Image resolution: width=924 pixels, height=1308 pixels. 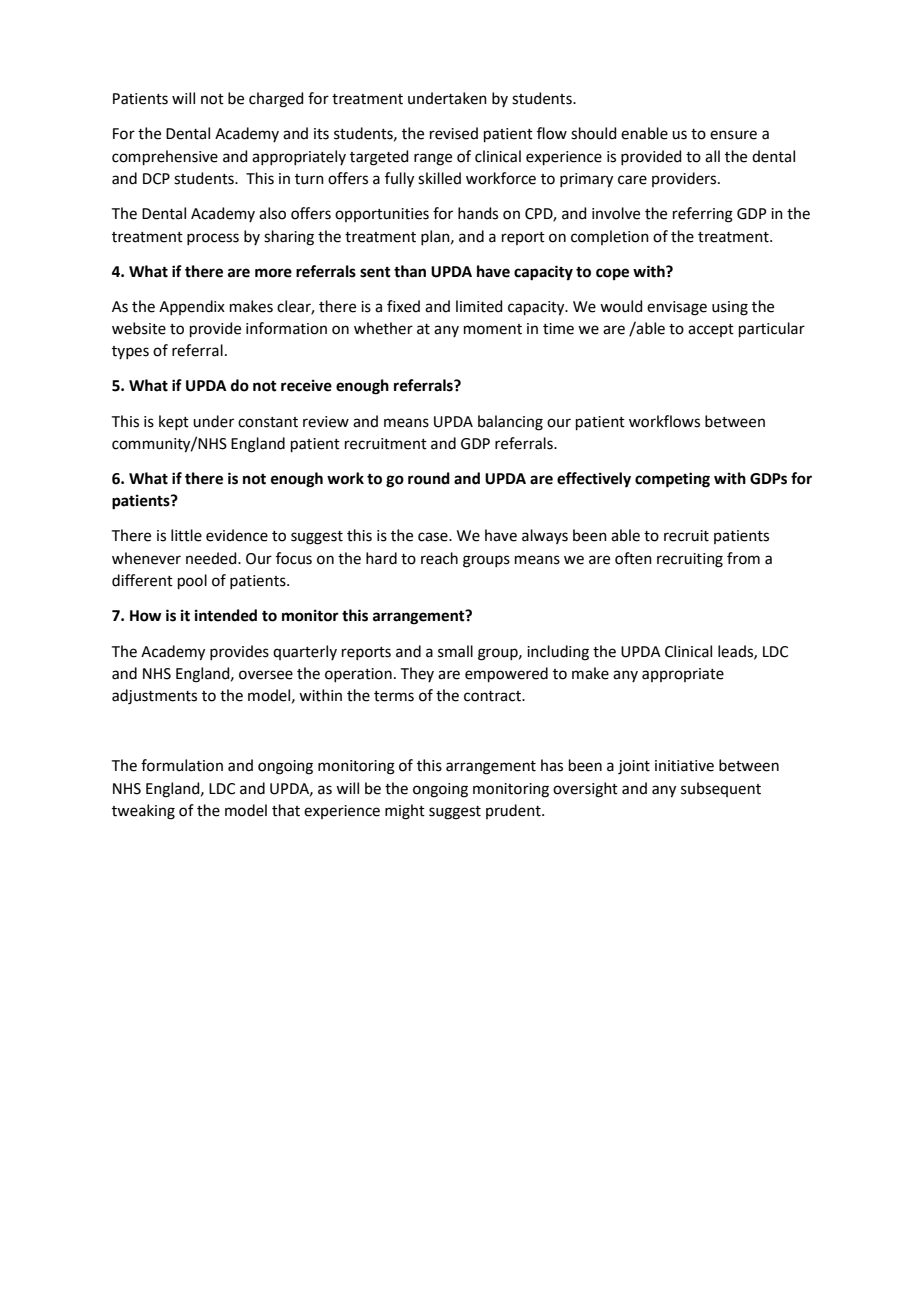 I want to click on comprehensive, so click(x=165, y=157).
